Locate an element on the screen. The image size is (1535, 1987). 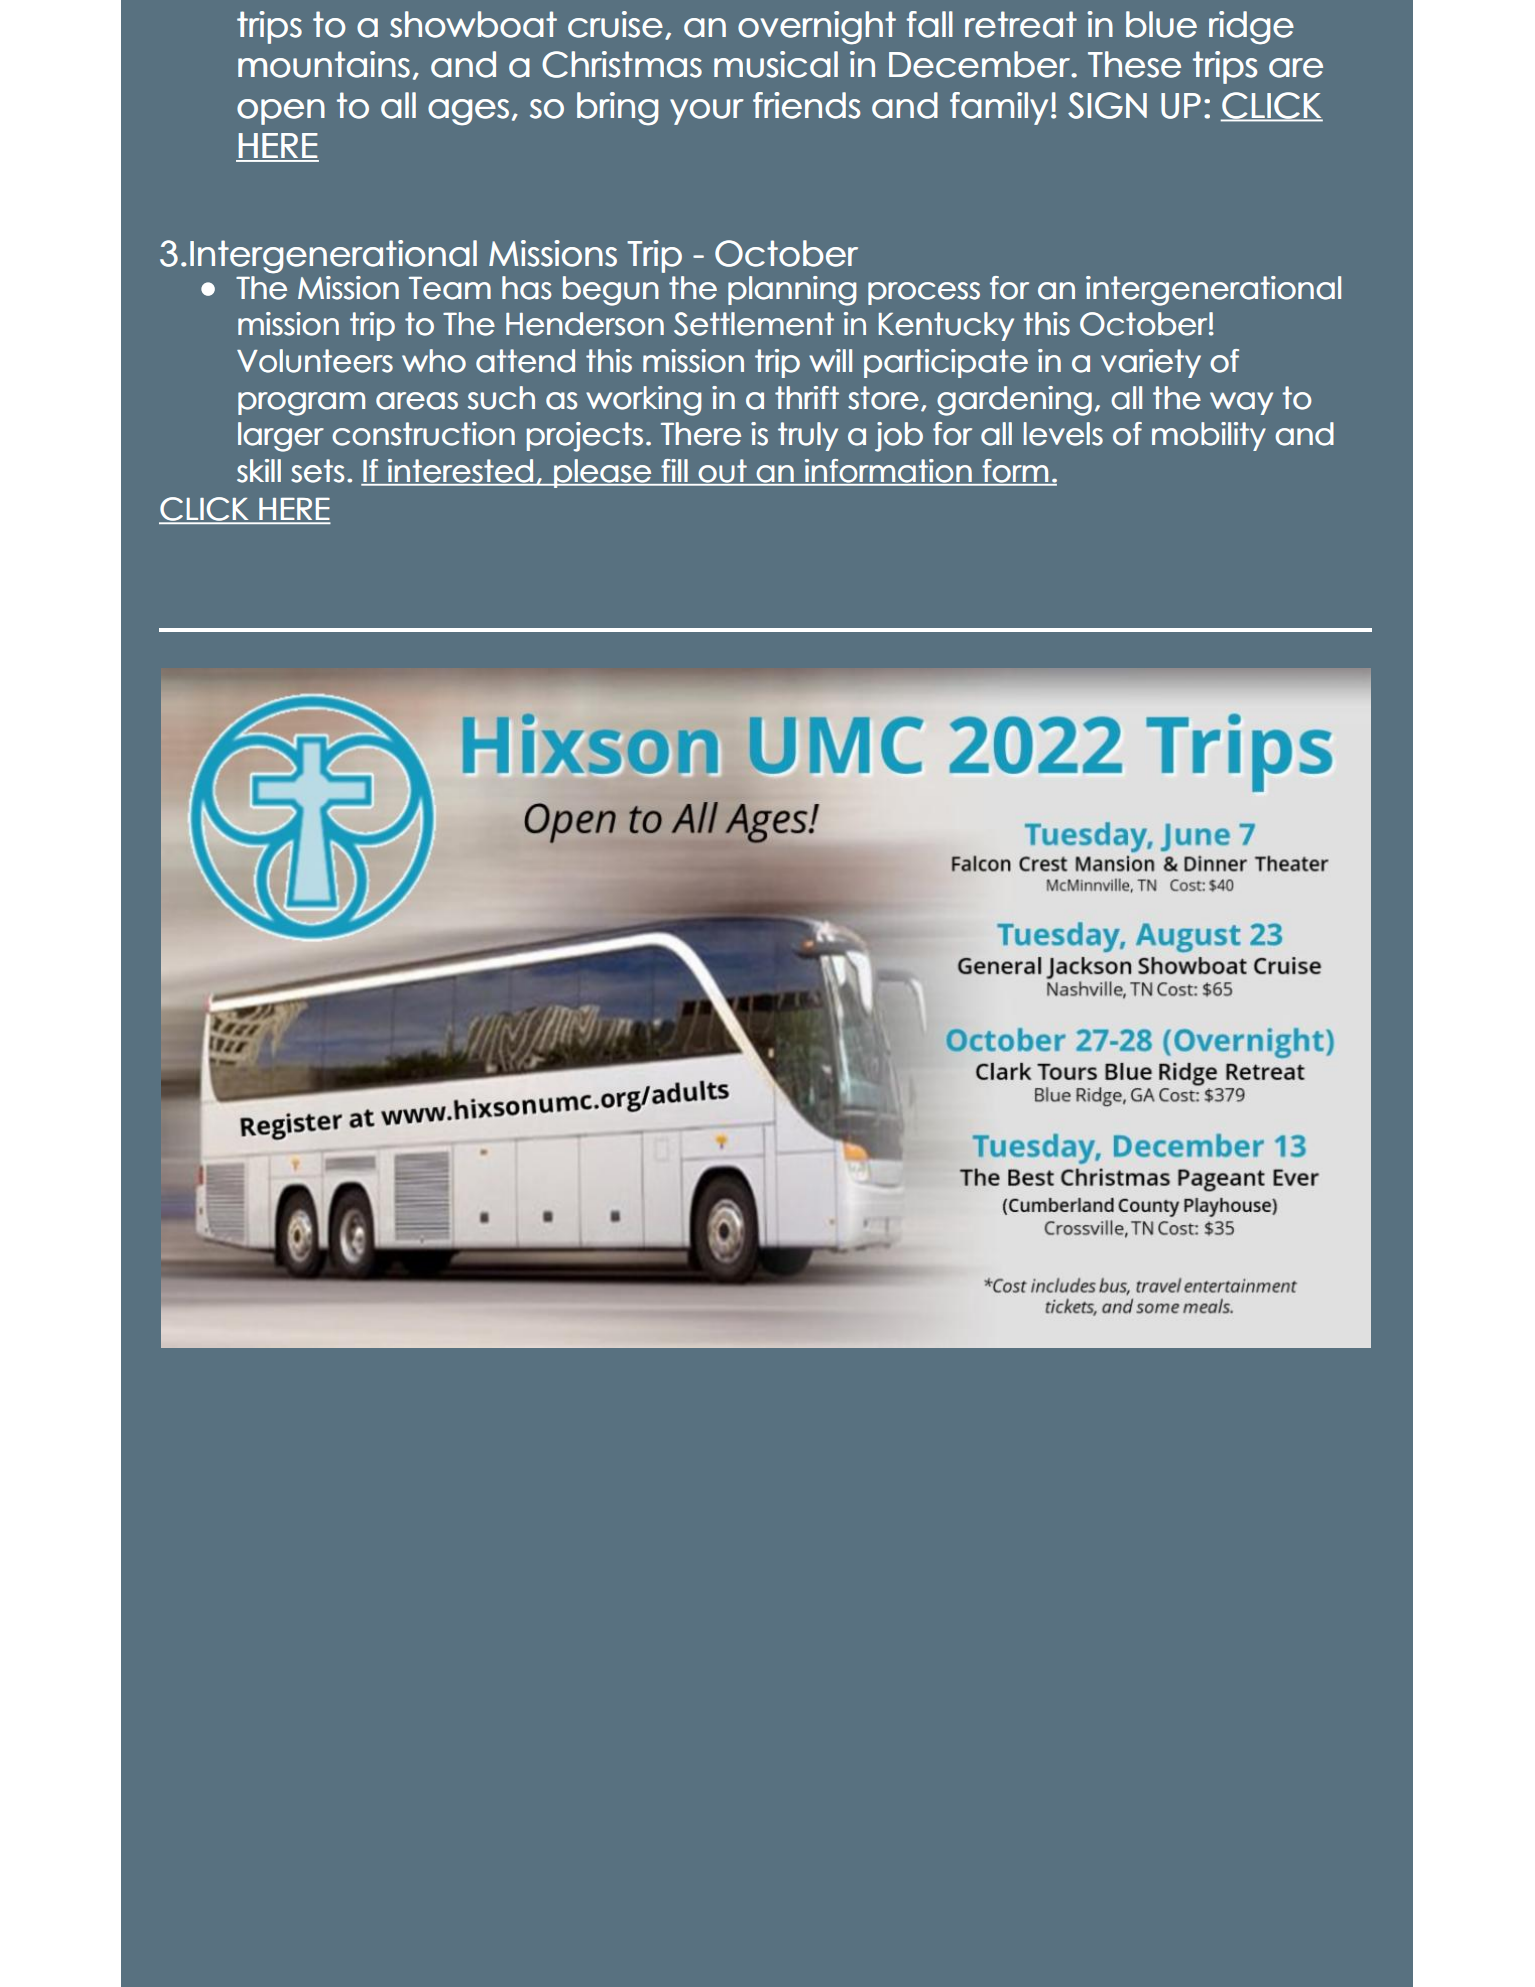
ages is located at coordinates (468, 112).
